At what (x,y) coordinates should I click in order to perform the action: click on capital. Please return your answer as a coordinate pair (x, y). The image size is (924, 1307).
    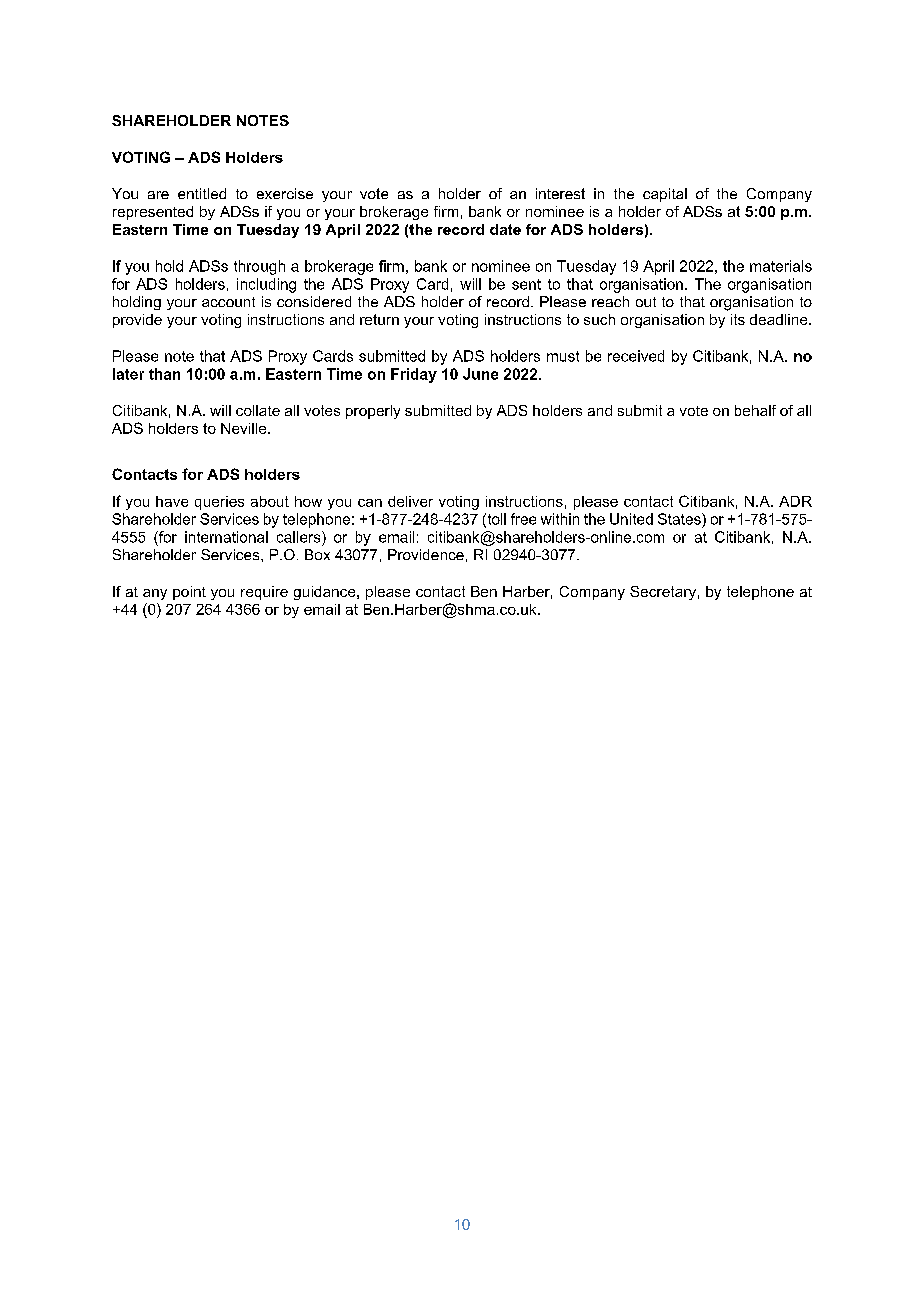
    Looking at the image, I should click on (665, 195).
